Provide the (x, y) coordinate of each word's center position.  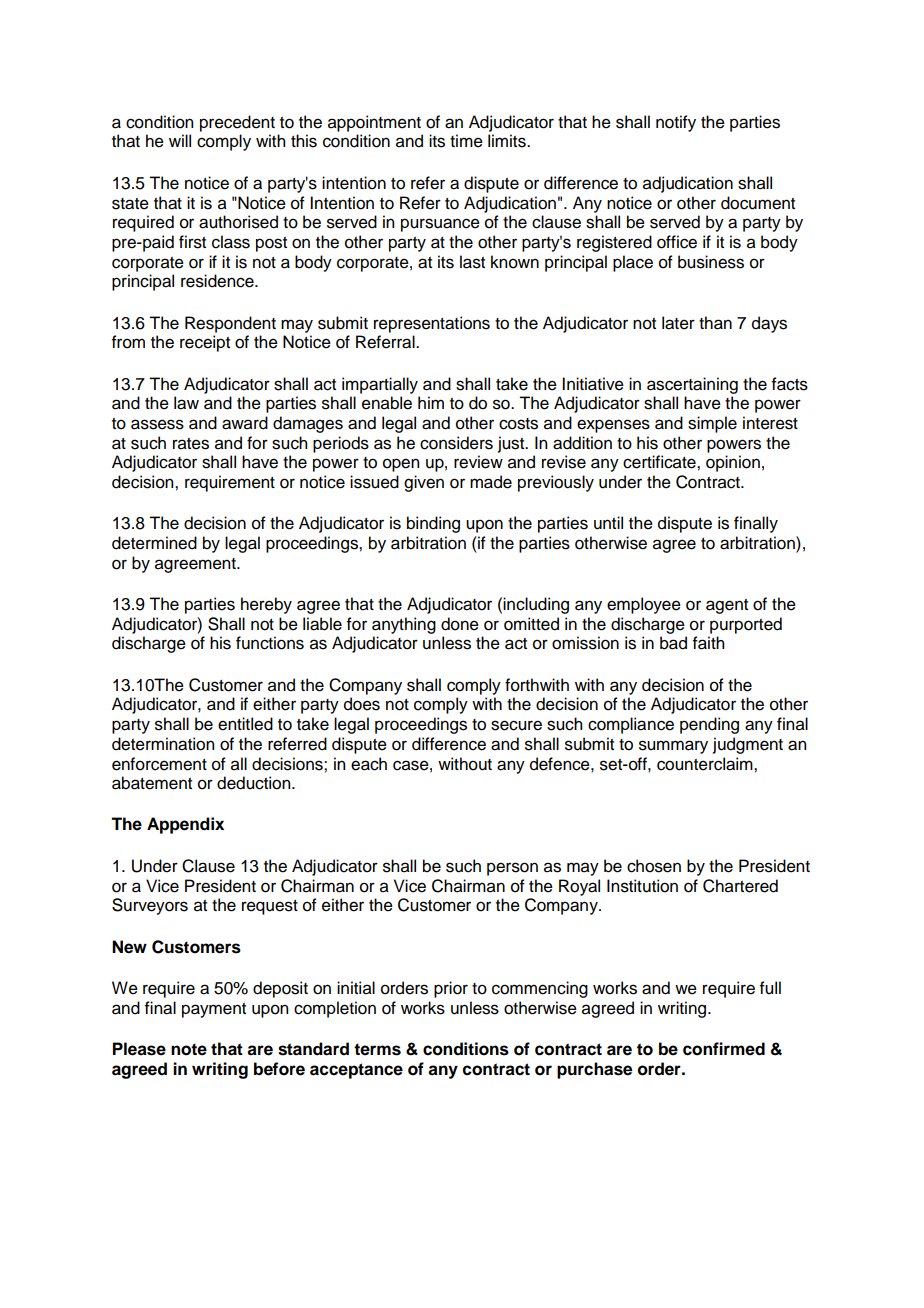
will (180, 140)
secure (516, 725)
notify (676, 123)
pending (709, 725)
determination (163, 744)
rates (191, 444)
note (189, 1049)
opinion (733, 463)
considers (456, 443)
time (466, 141)
